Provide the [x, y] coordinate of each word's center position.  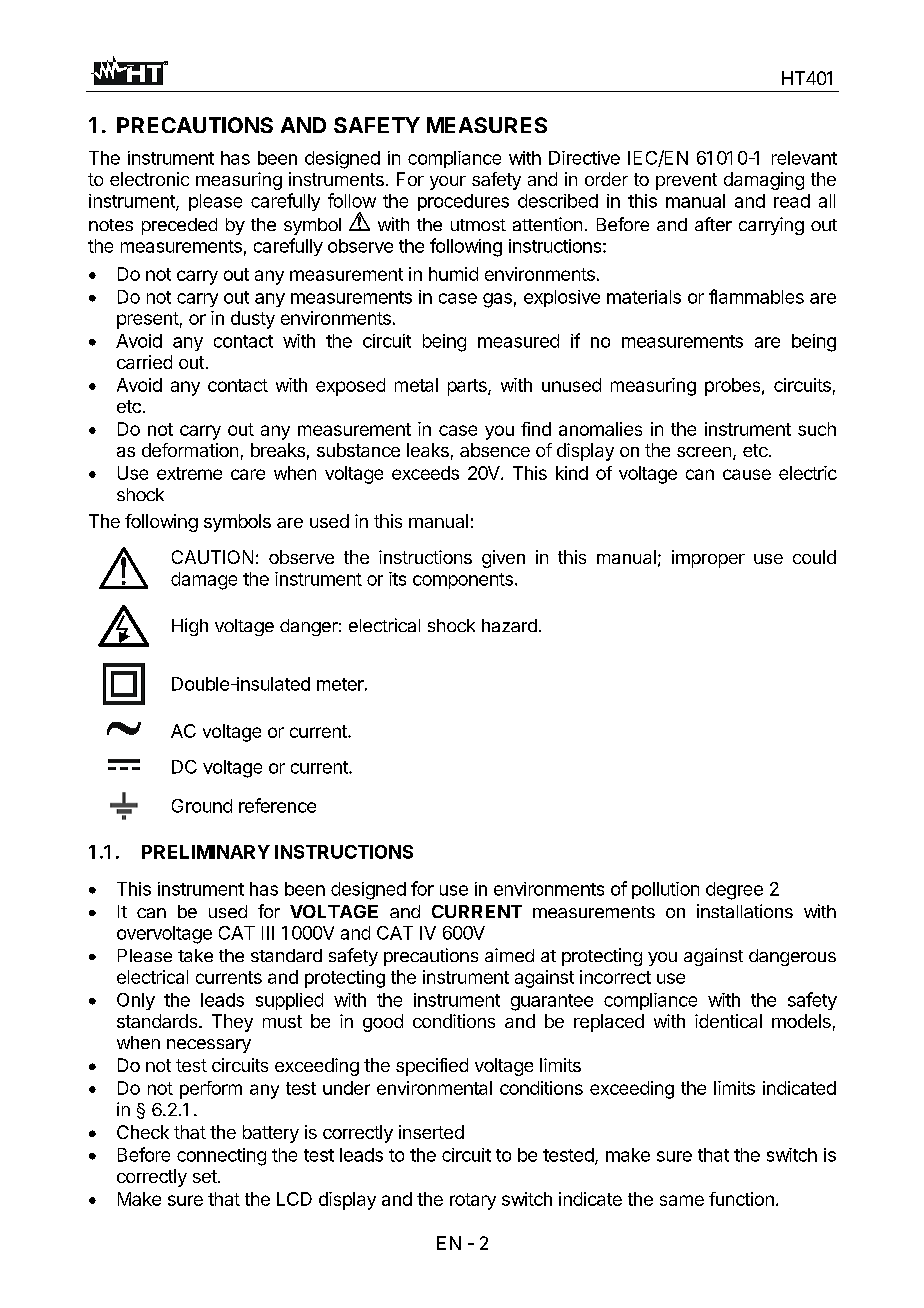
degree [734, 891]
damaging [764, 181]
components [463, 581]
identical [728, 1021]
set [205, 1176]
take [195, 955]
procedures [463, 202]
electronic [149, 179]
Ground [202, 806]
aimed [509, 955]
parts [468, 387]
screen [704, 452]
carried [144, 362]
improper [708, 559]
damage [204, 581]
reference [277, 805]
